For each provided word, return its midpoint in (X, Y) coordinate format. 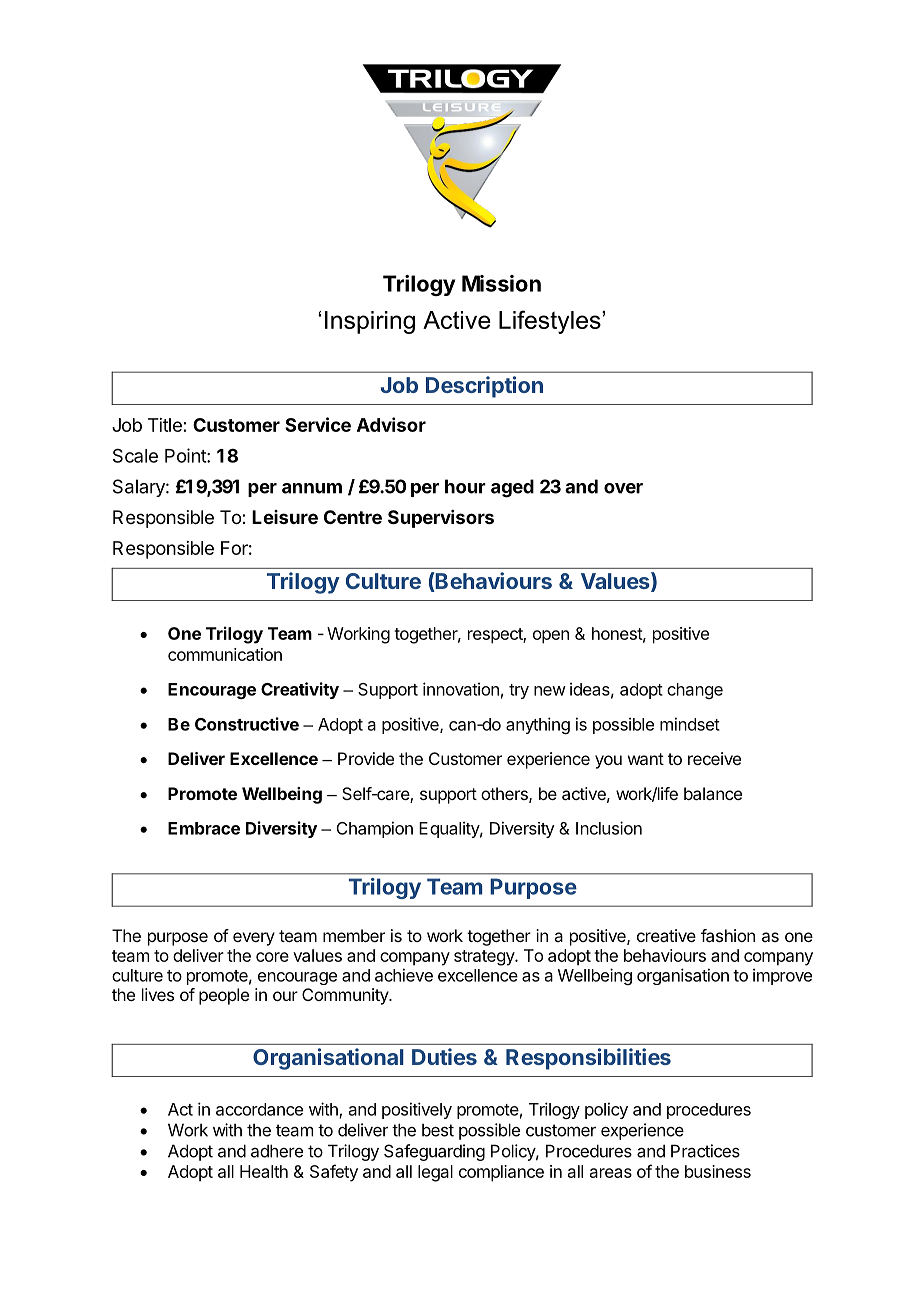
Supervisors (441, 519)
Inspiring (370, 322)
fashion (728, 935)
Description (484, 387)
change (695, 691)
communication (225, 654)
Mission (501, 283)
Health (264, 1171)
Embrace (204, 828)
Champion (375, 829)
